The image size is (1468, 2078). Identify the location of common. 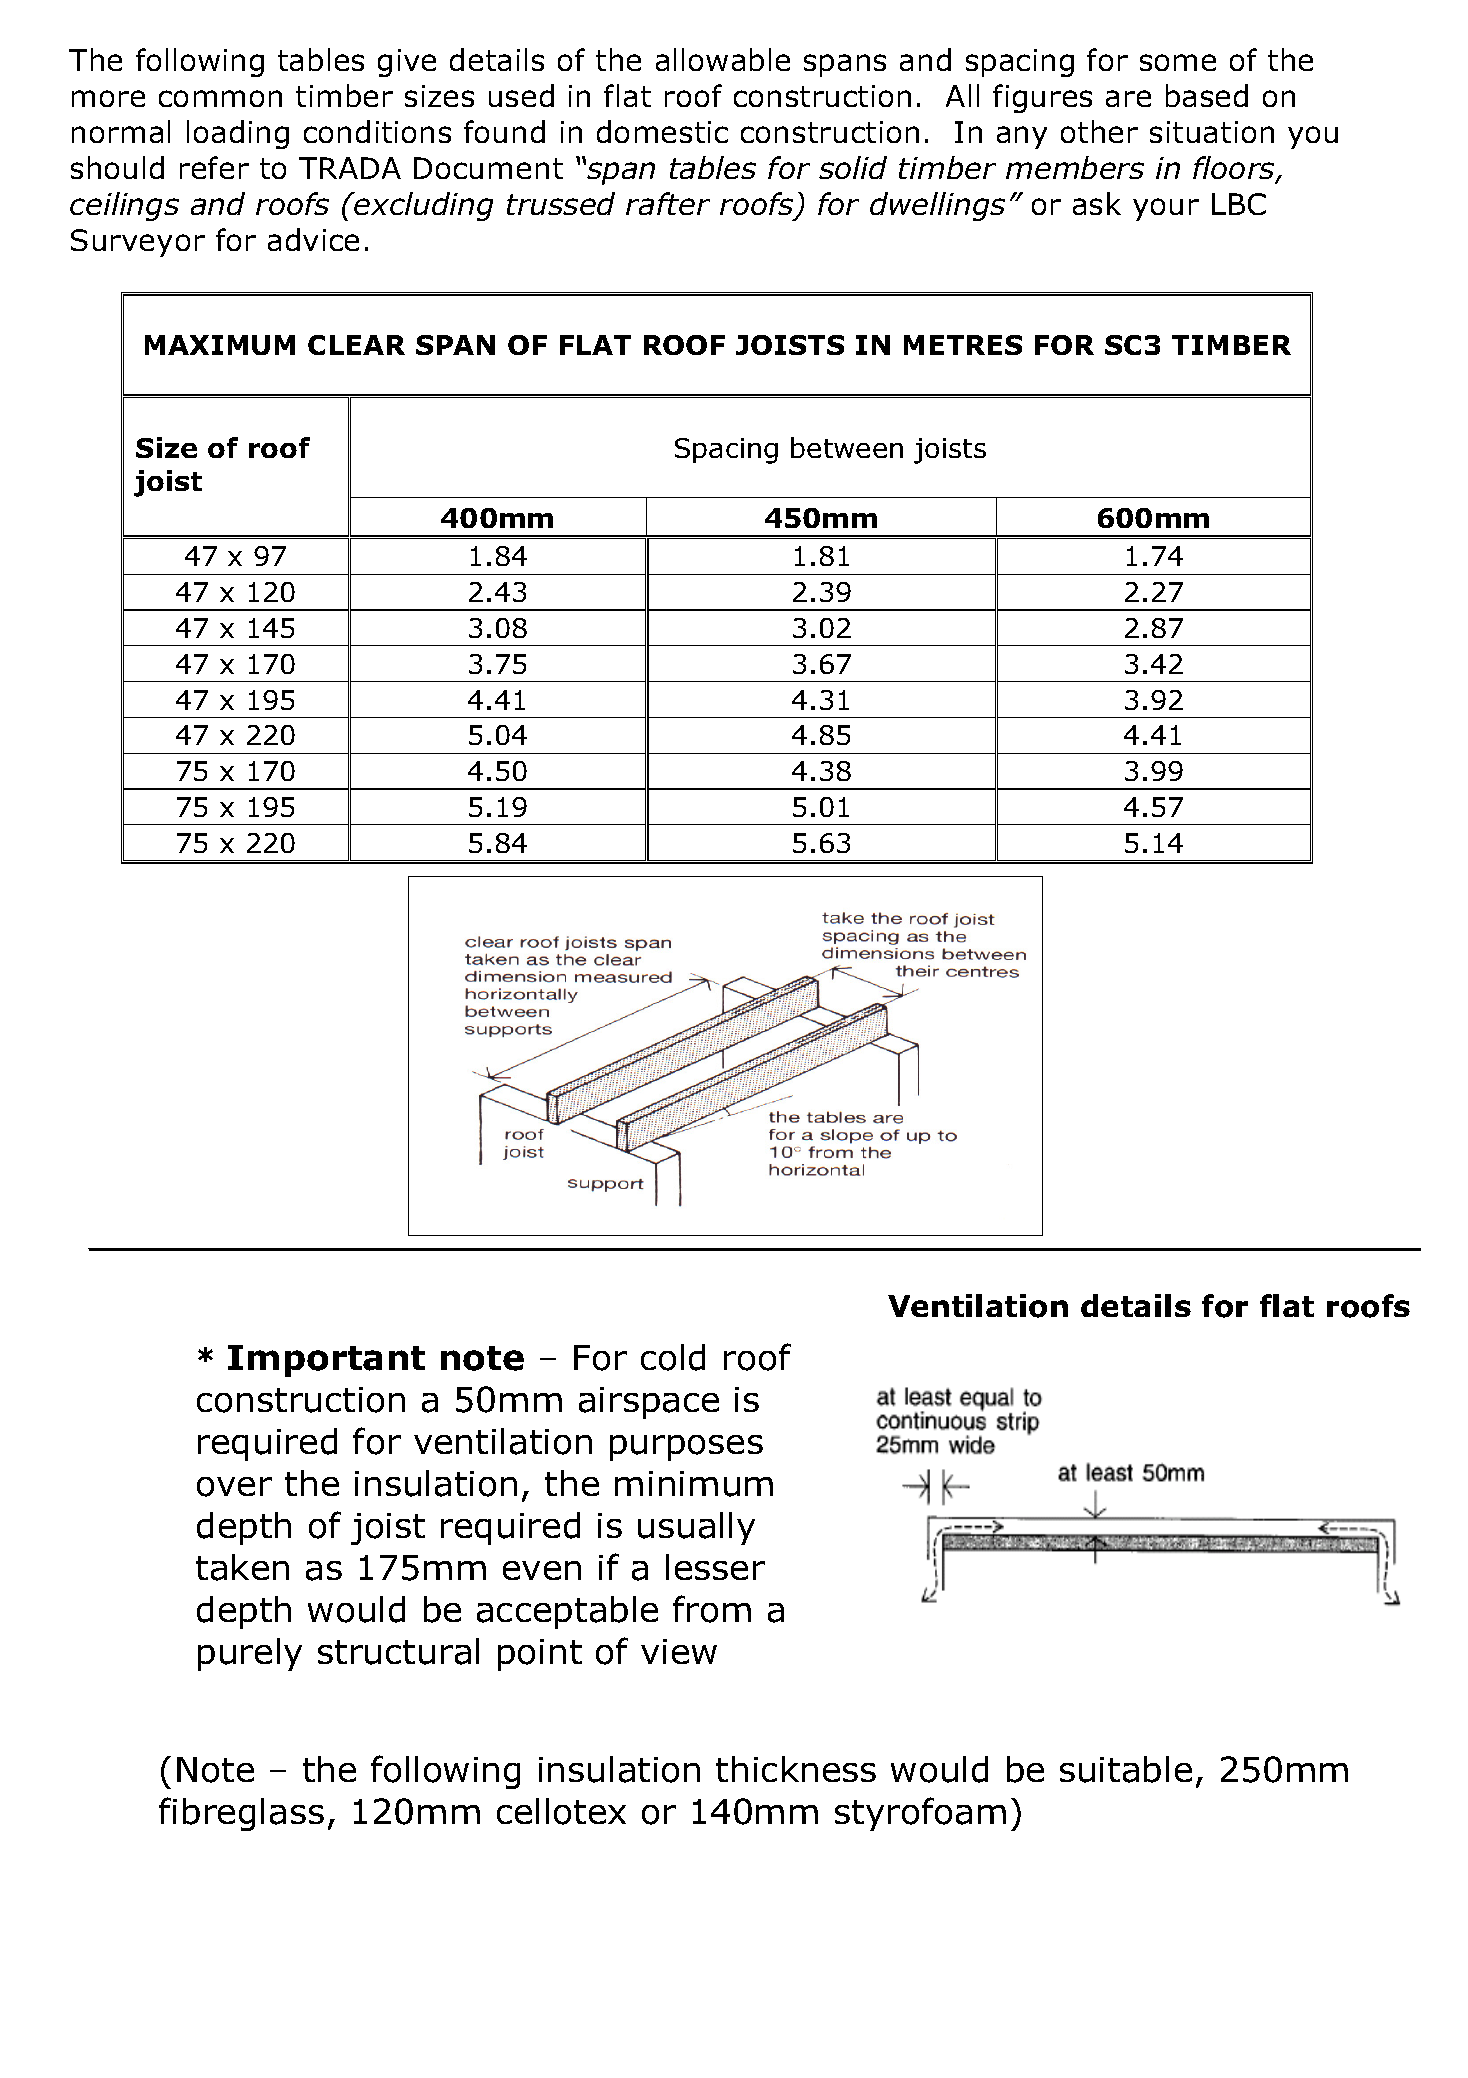
(220, 98).
